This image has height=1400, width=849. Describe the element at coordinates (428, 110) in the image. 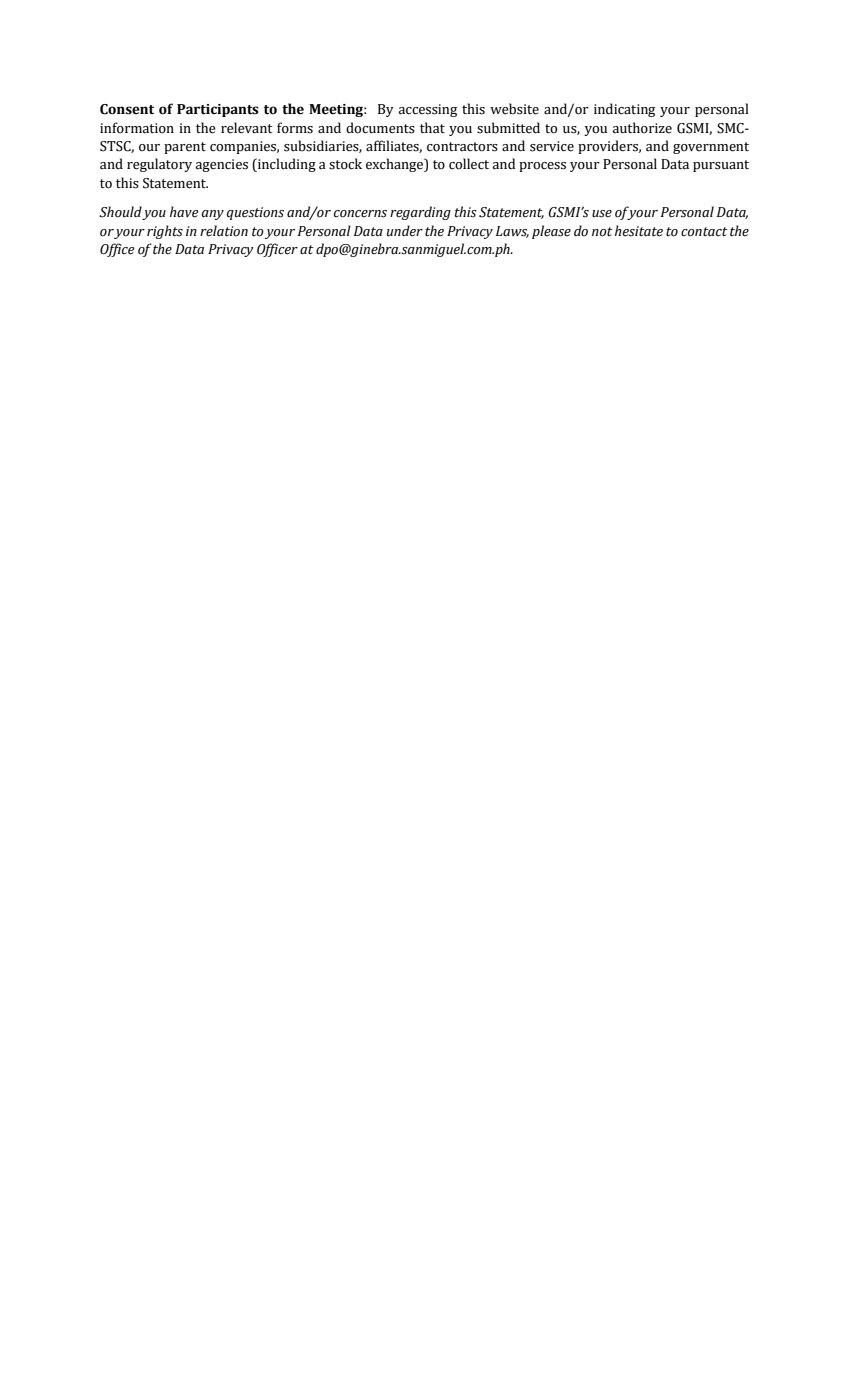

I see `accessing` at that location.
